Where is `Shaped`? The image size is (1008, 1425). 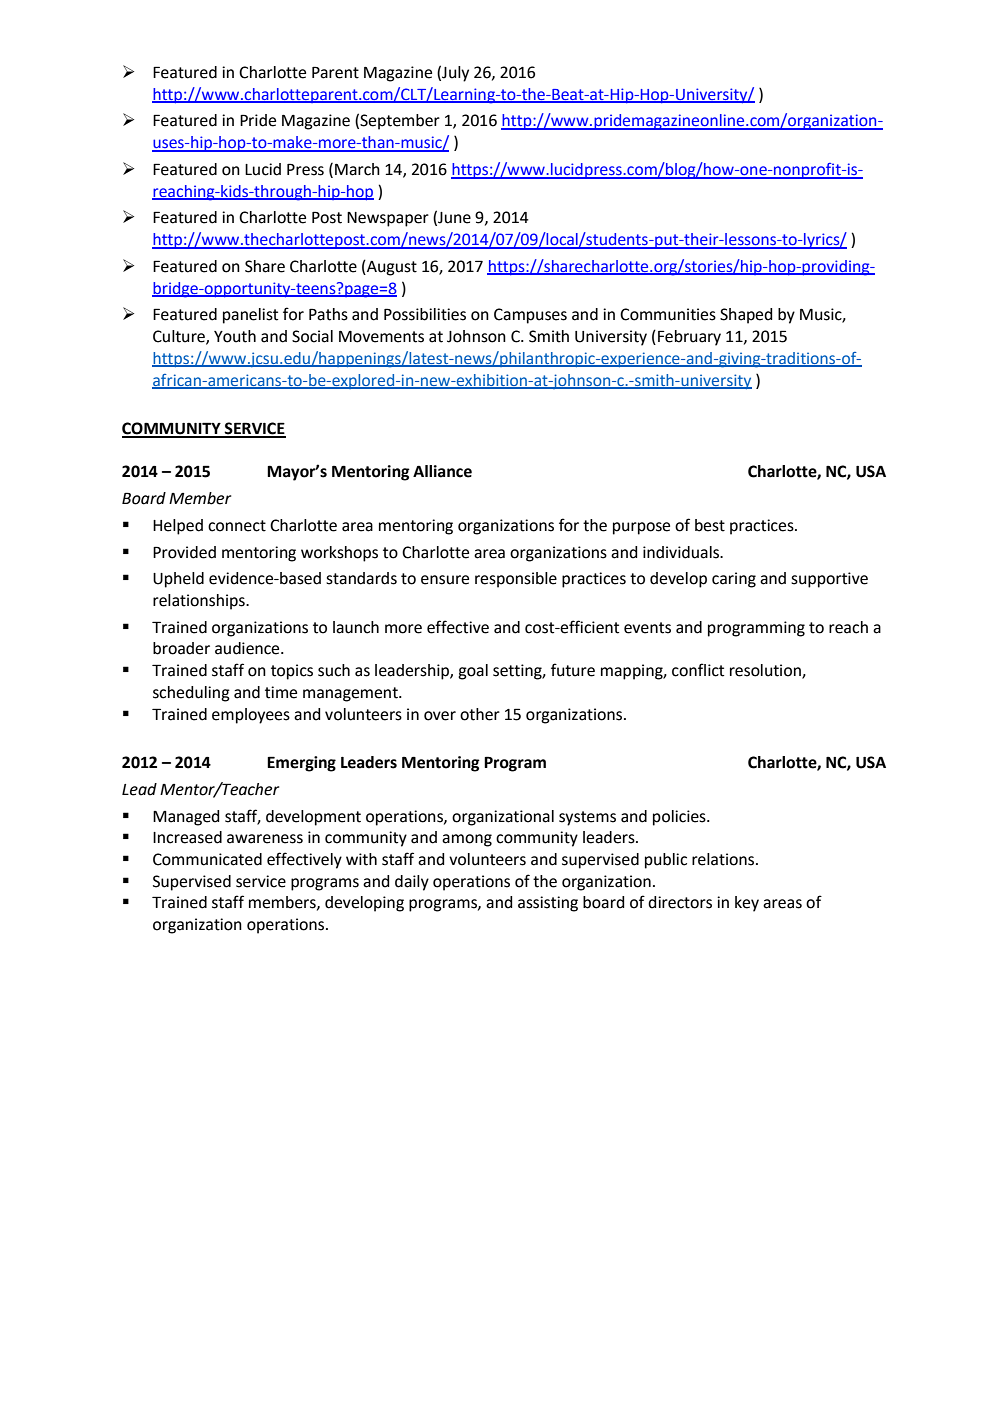
Shaped is located at coordinates (746, 316).
